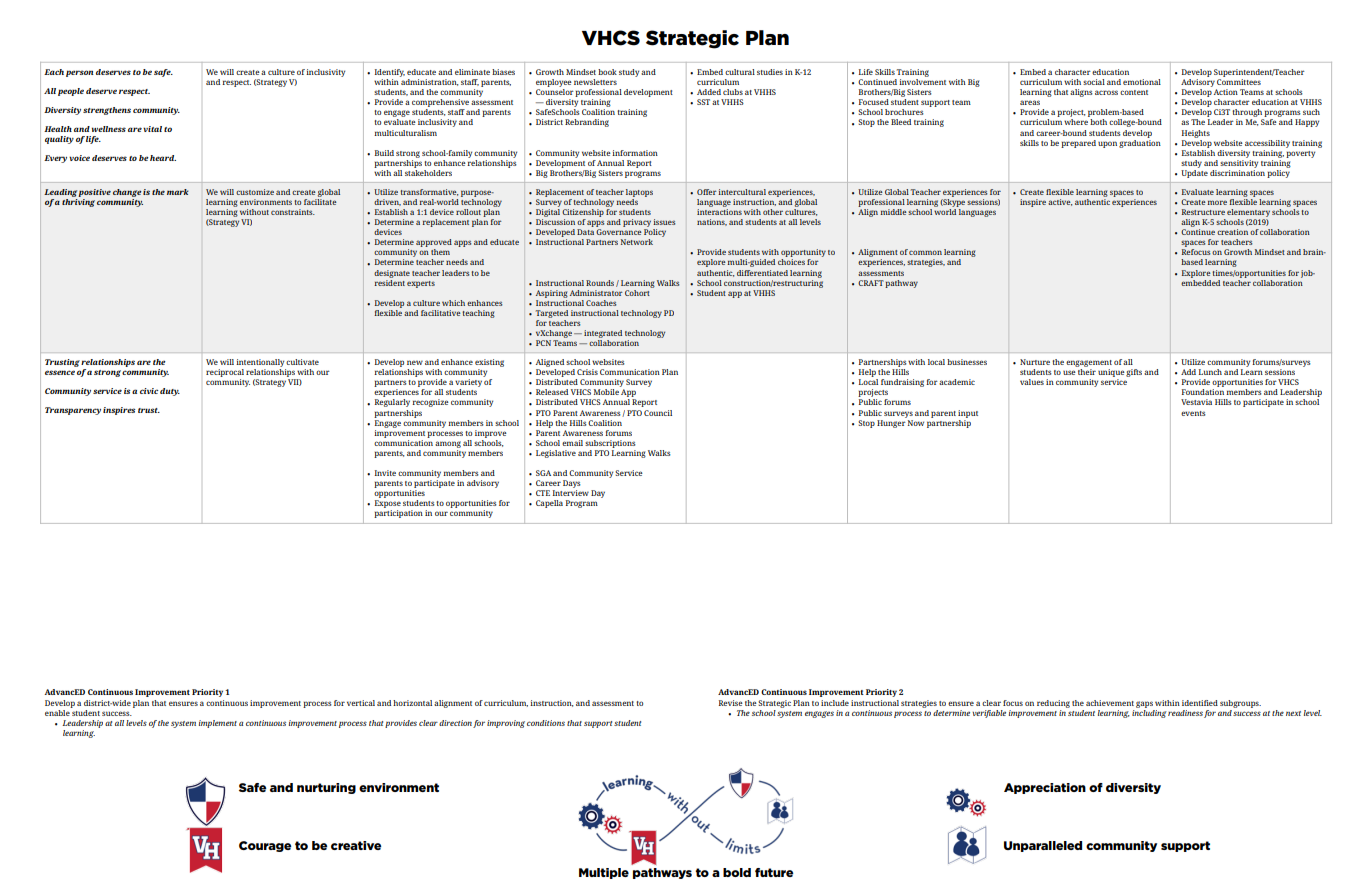 The image size is (1372, 887). Describe the element at coordinates (572, 484) in the image. I see `Days` at that location.
